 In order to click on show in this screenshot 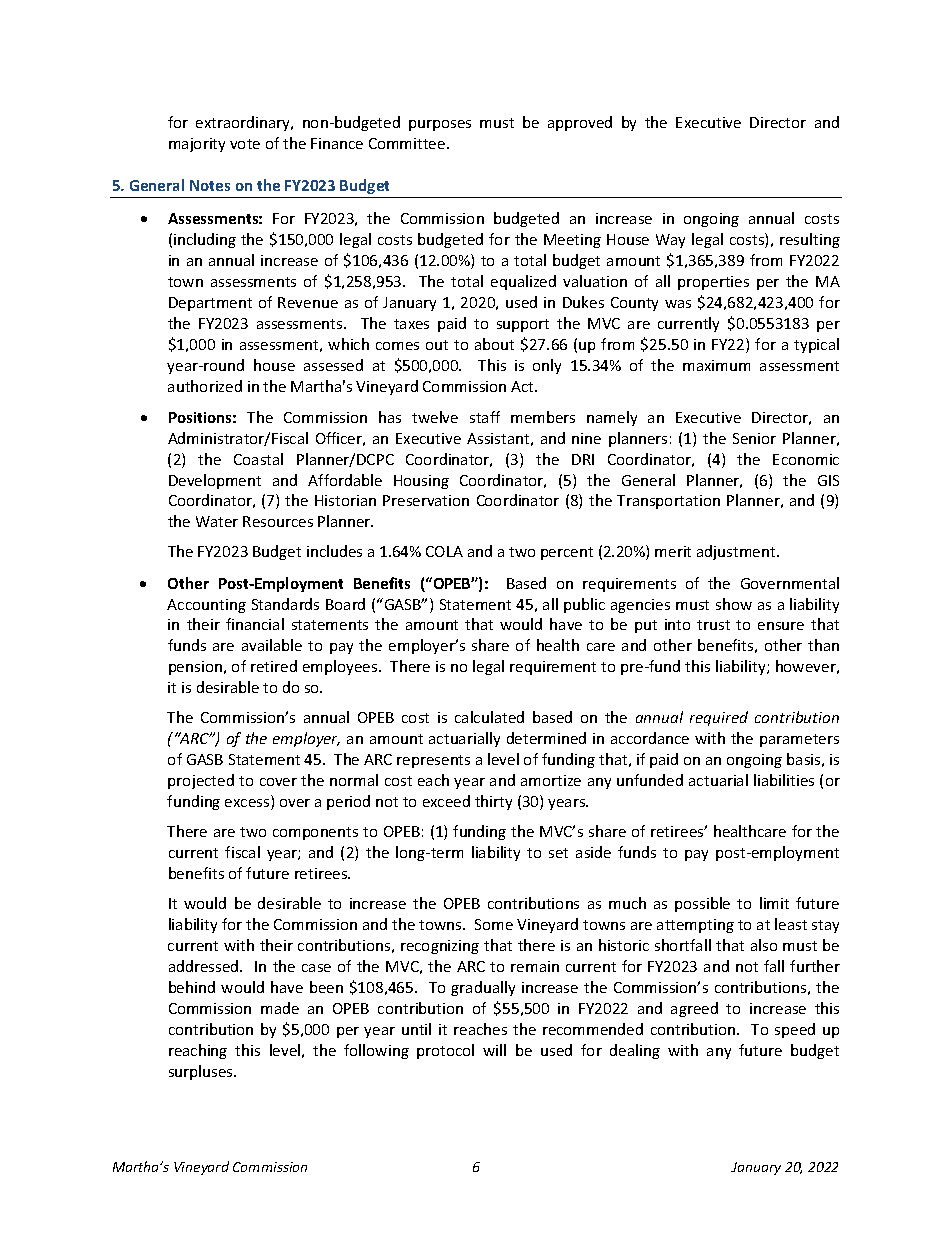, I will do `click(734, 604)`.
